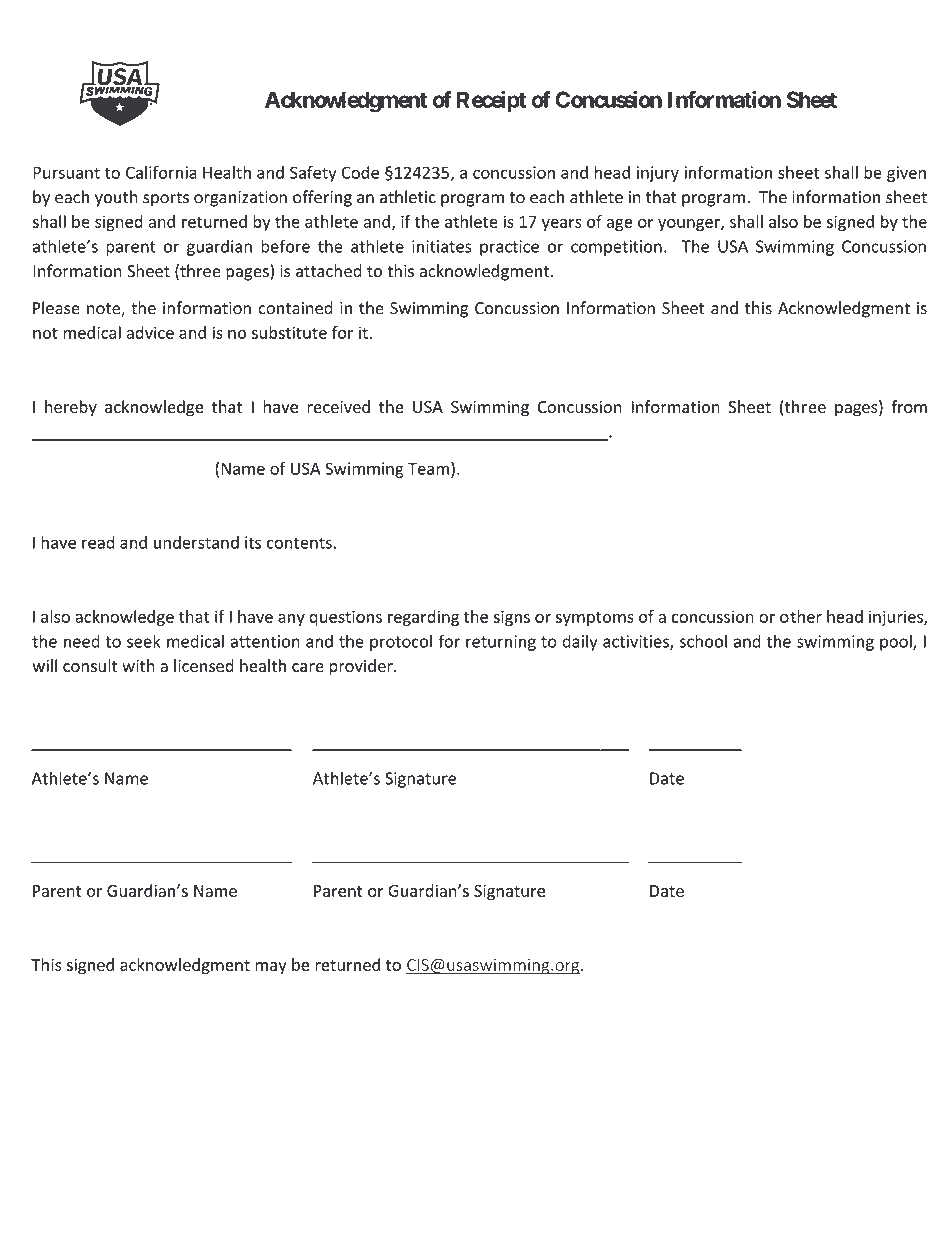 The height and width of the screenshot is (1233, 952). Describe the element at coordinates (906, 174) in the screenshot. I see `given` at that location.
